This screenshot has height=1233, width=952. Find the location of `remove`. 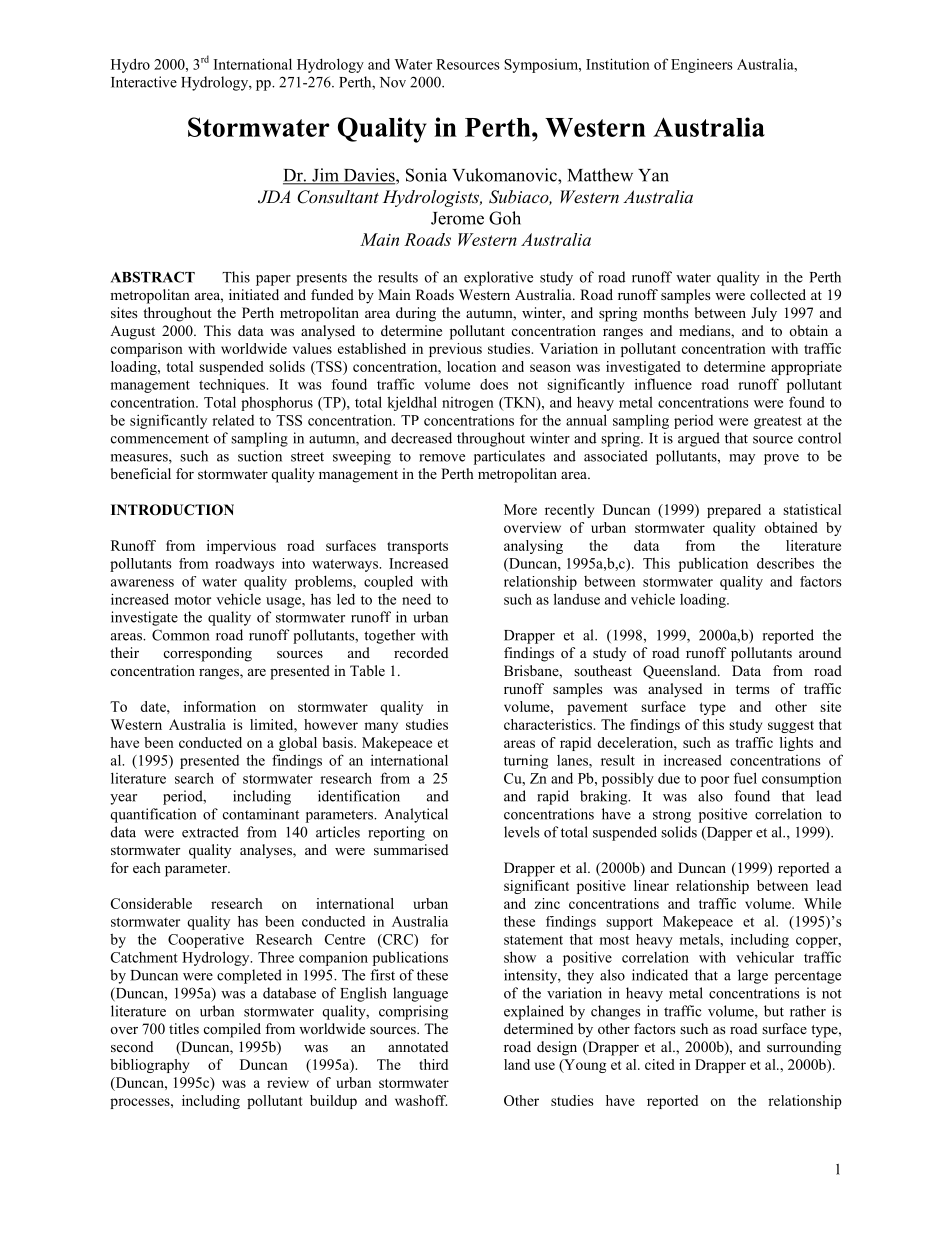

remove is located at coordinates (442, 458).
